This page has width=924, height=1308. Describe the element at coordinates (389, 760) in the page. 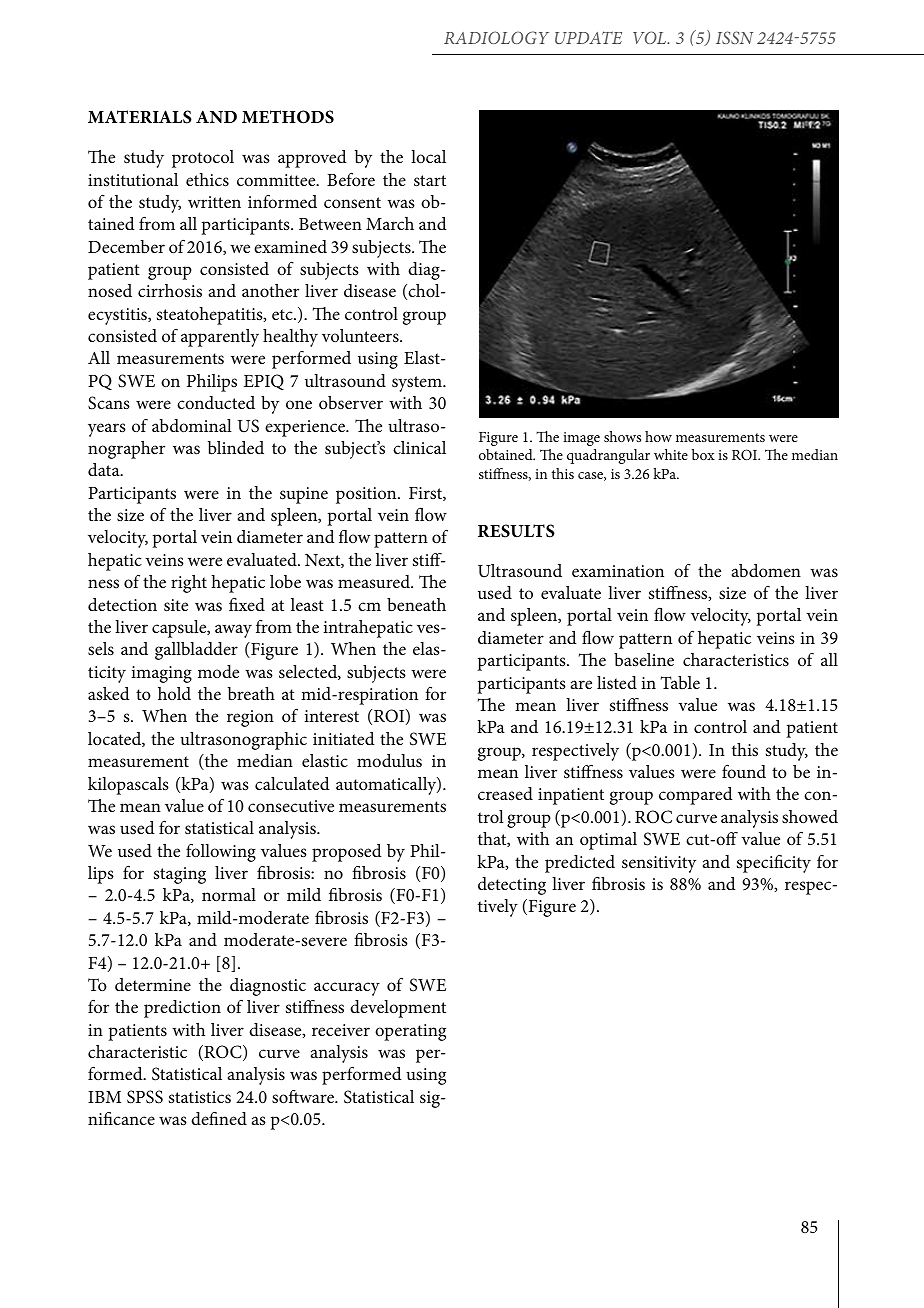

I see `modulus` at that location.
